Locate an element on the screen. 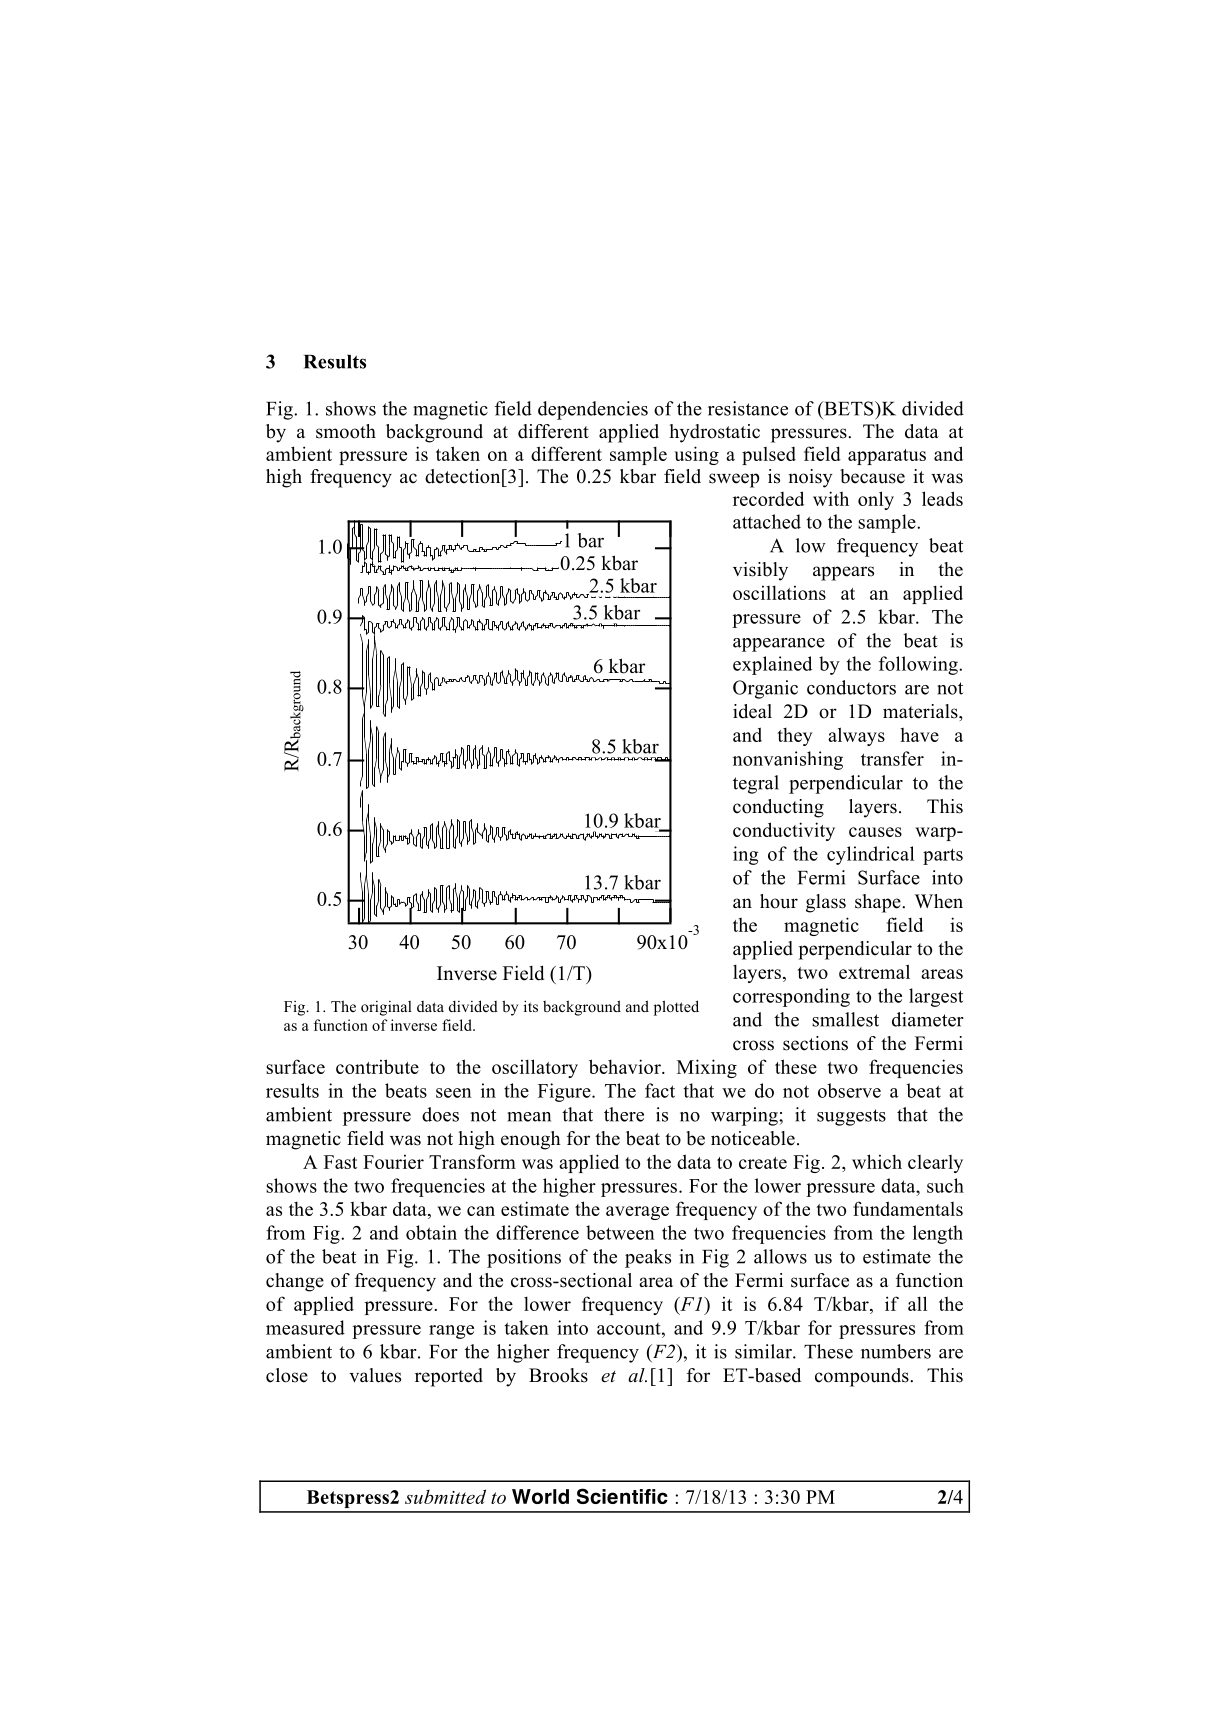  suggests is located at coordinates (851, 1117).
